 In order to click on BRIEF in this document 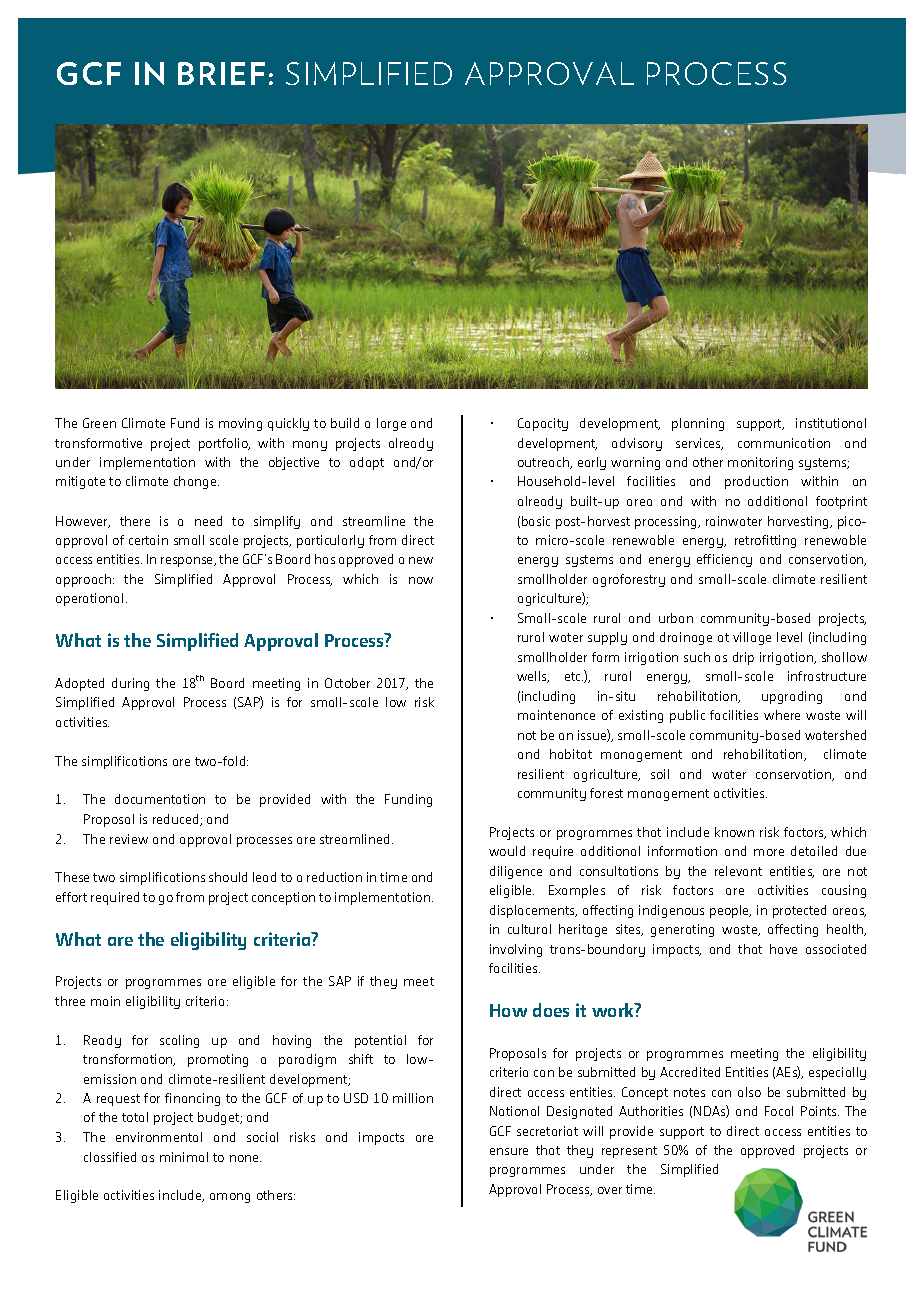, I will do `click(221, 73)`.
